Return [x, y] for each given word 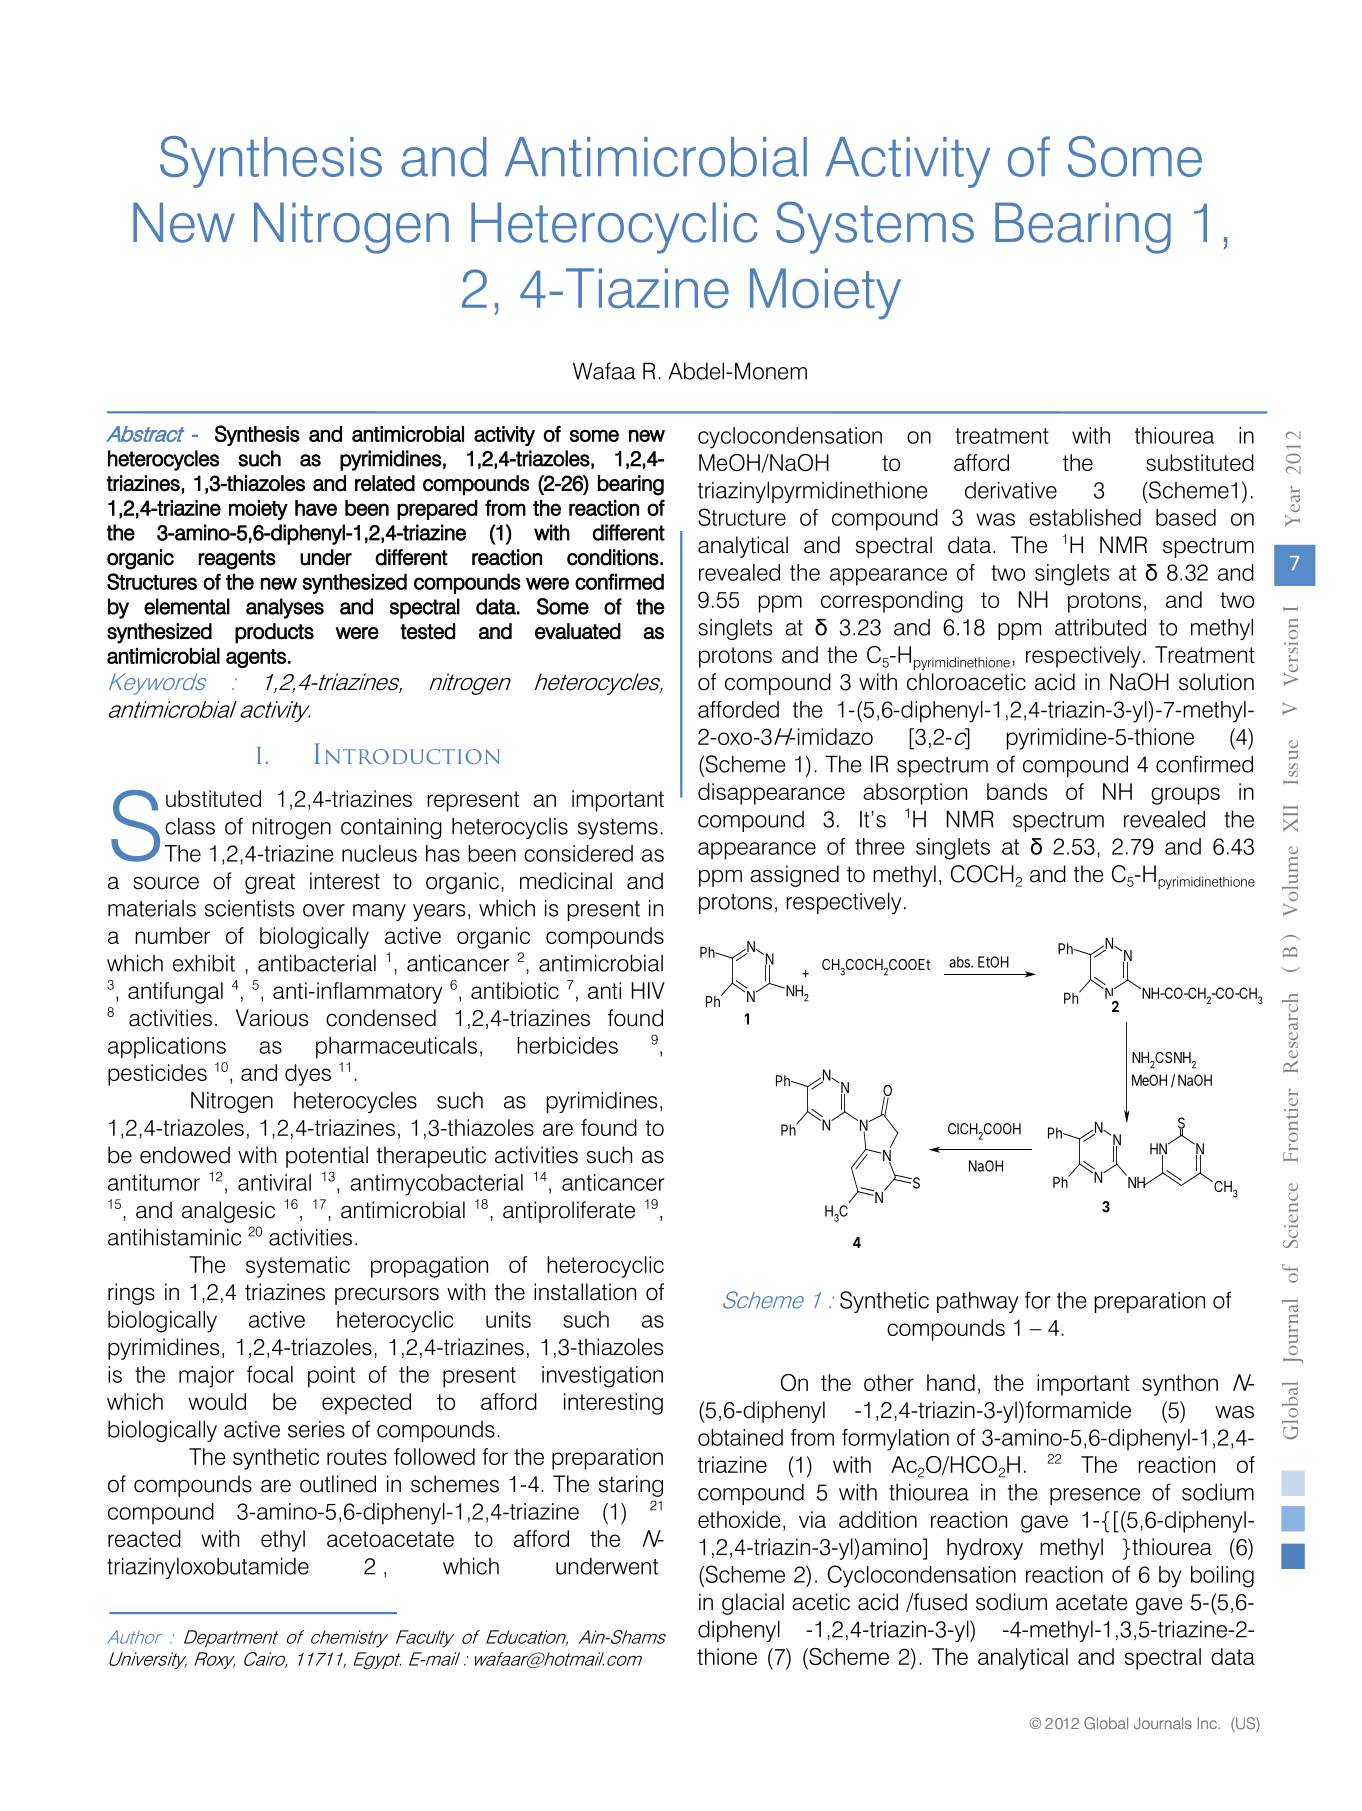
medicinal [566, 881]
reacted [144, 1538]
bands [1017, 791]
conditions [613, 557]
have [316, 508]
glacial [753, 1604]
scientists [249, 908]
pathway [978, 1302]
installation [585, 1292]
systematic [298, 1267]
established [1085, 517]
